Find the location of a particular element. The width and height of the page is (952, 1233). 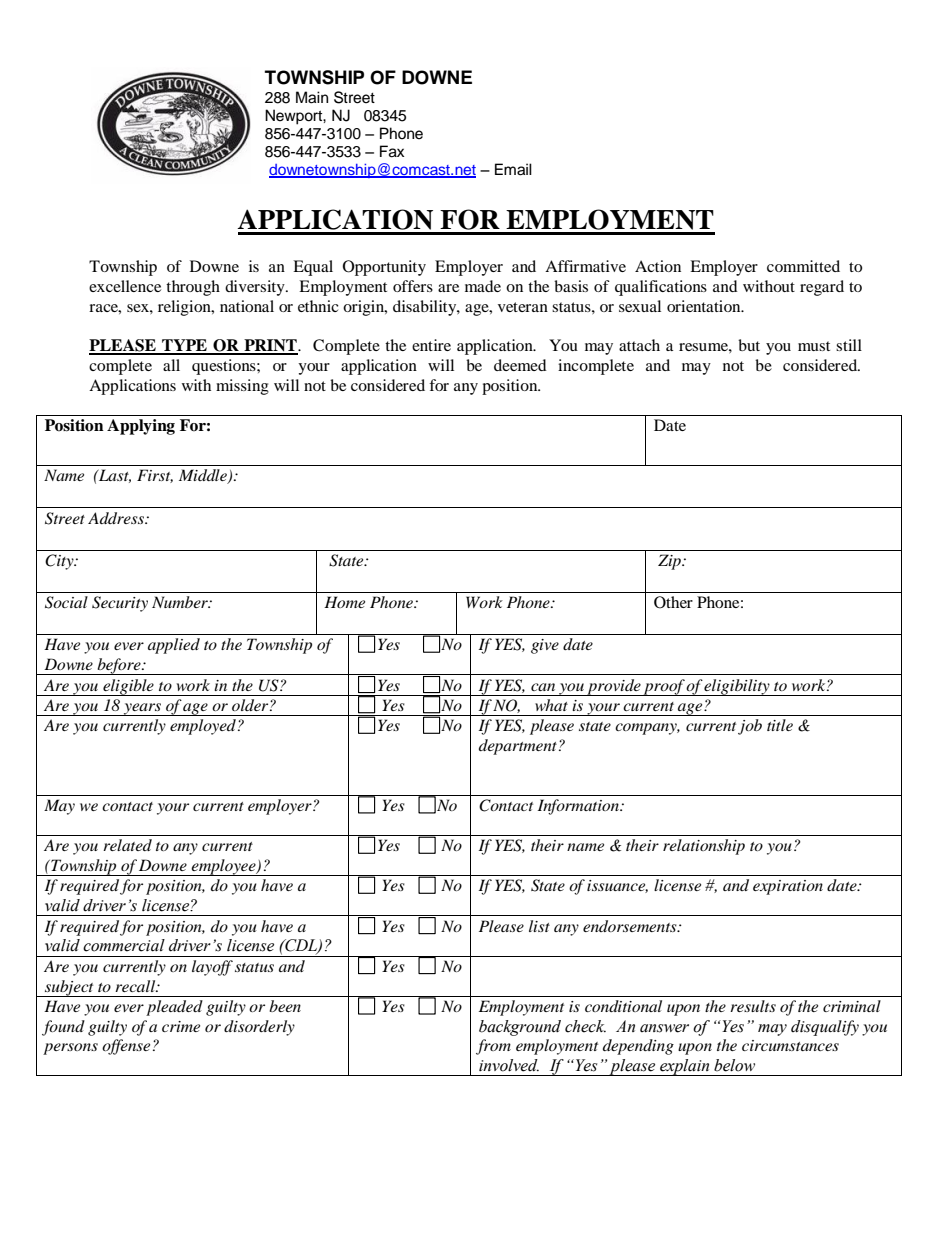

Main is located at coordinates (312, 97).
